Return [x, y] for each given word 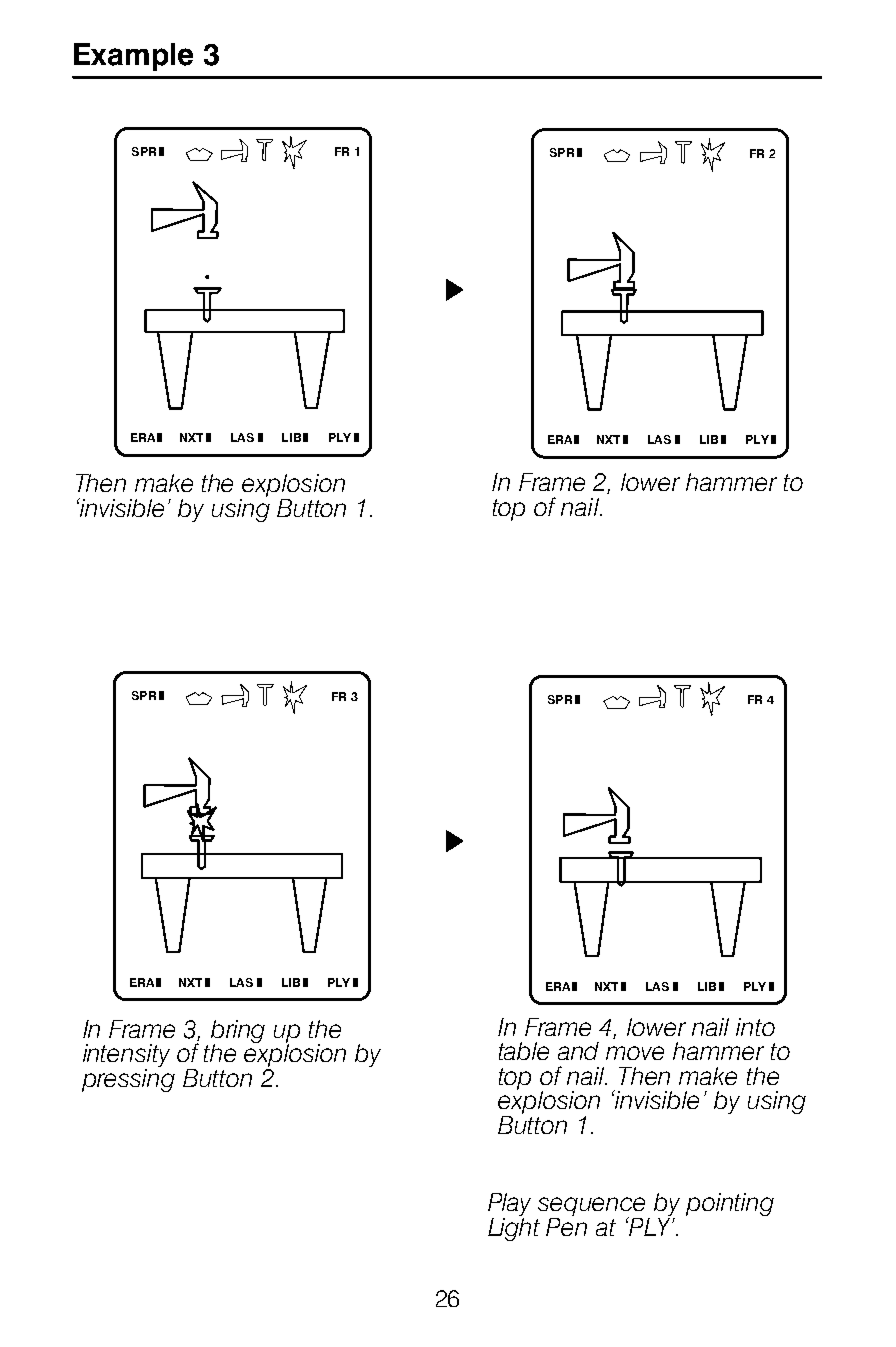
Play [509, 1206]
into [755, 1027]
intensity [126, 1057]
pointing [730, 1204]
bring [238, 1033]
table [524, 1051]
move [635, 1053]
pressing [128, 1079]
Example [133, 57]
